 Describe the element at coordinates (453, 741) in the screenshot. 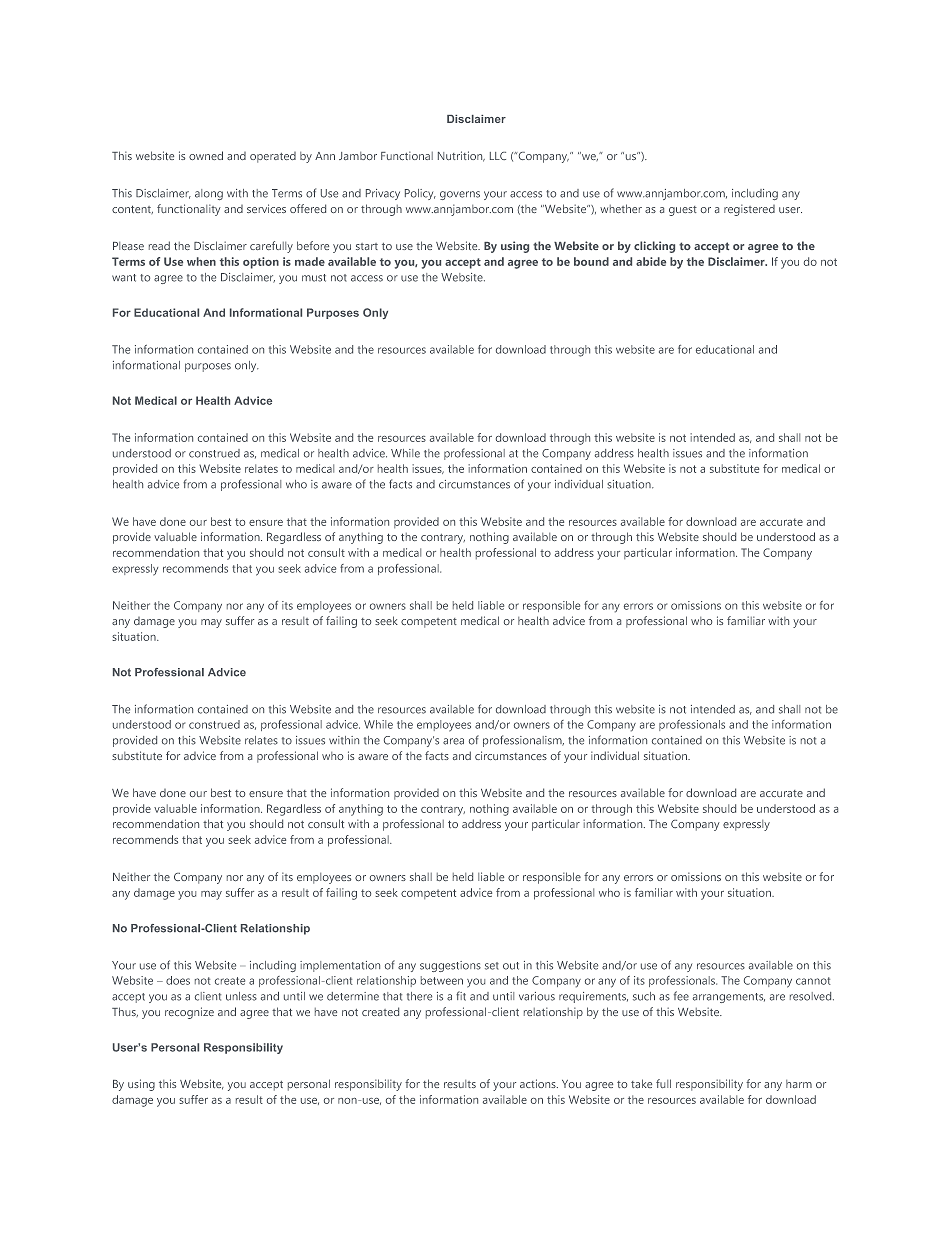

I see `area` at that location.
